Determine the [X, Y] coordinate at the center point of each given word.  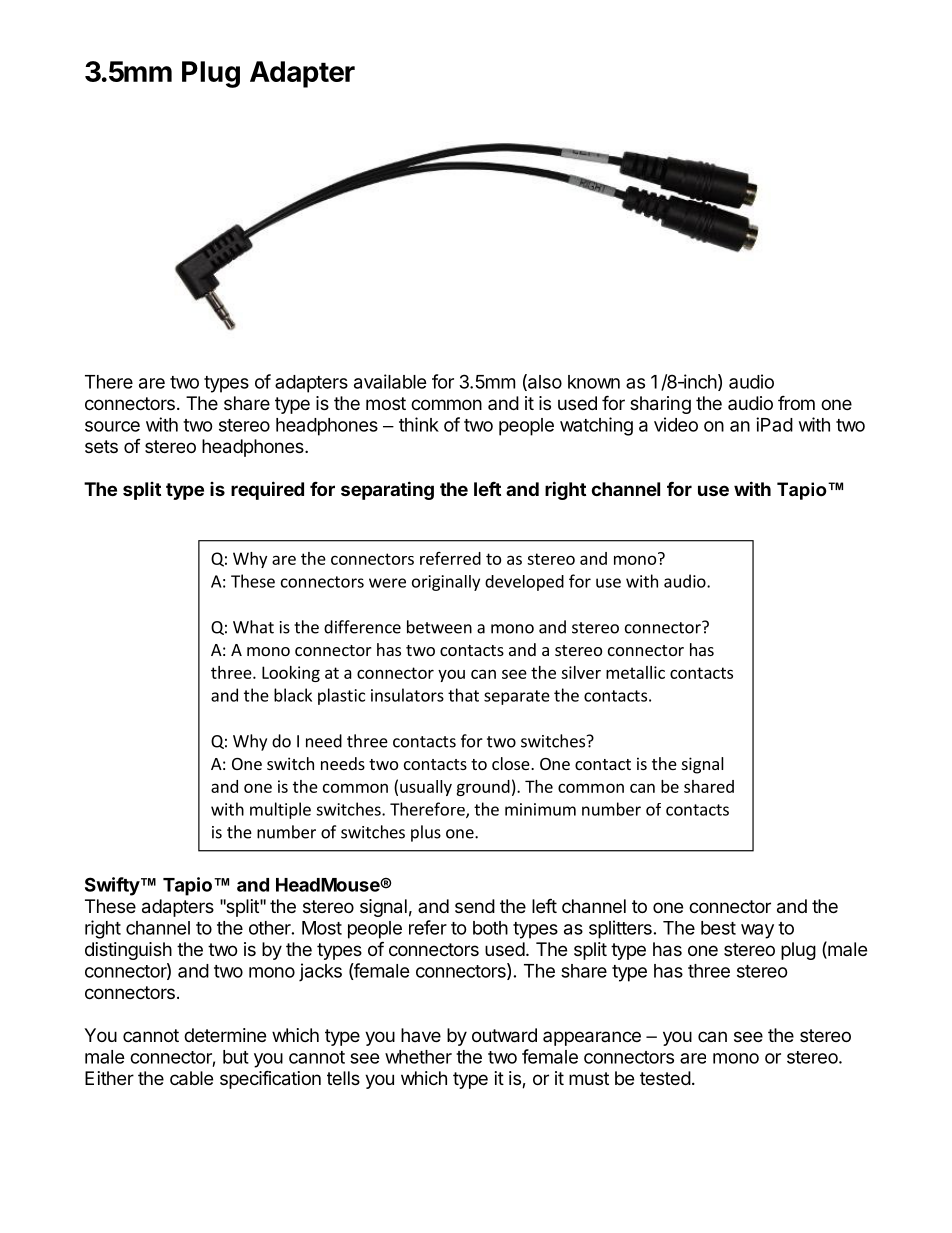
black [293, 695]
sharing [660, 405]
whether [418, 1057]
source [112, 426]
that [463, 695]
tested [665, 1078]
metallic [635, 672]
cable [191, 1078]
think [419, 424]
